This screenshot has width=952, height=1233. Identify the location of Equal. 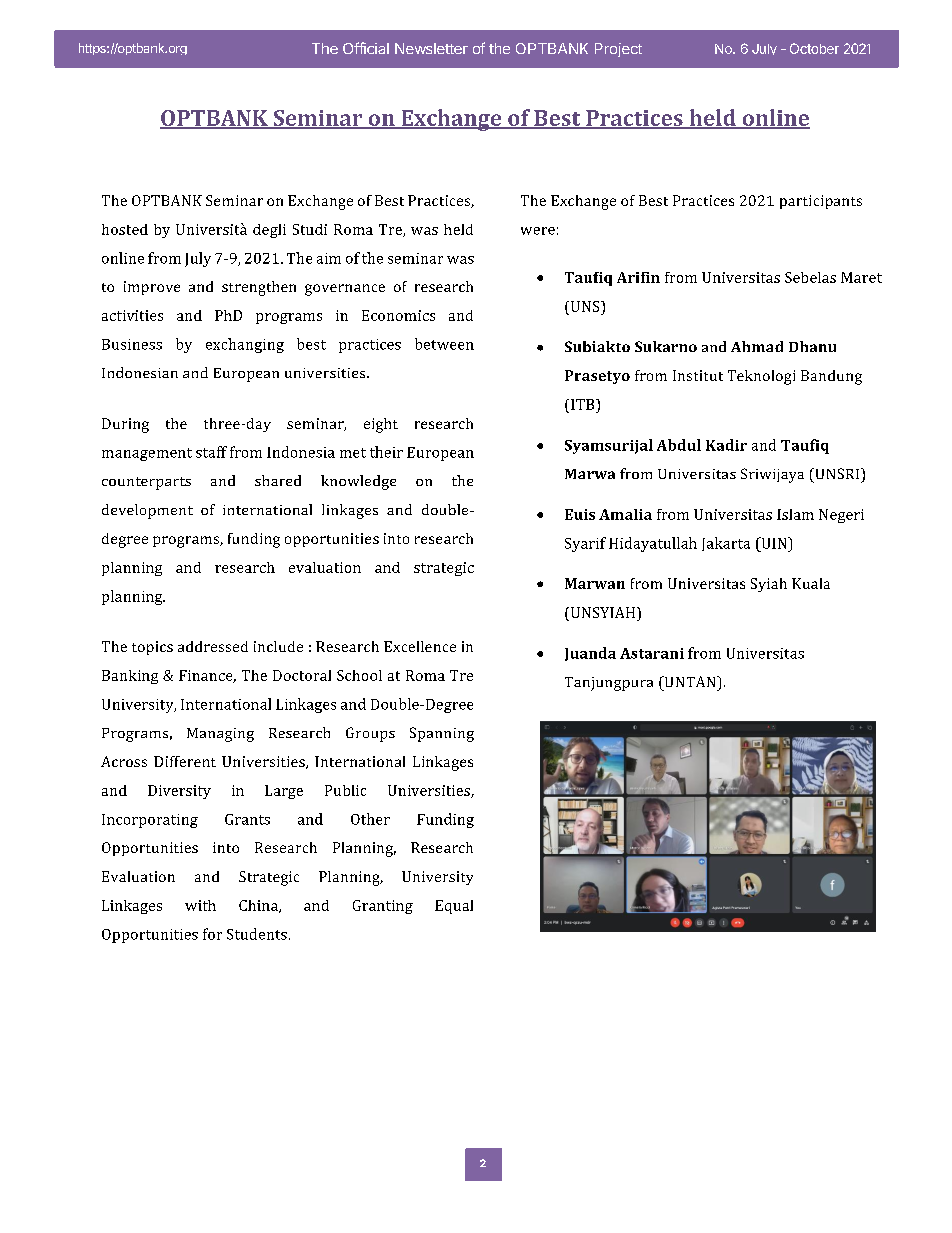
(454, 907).
